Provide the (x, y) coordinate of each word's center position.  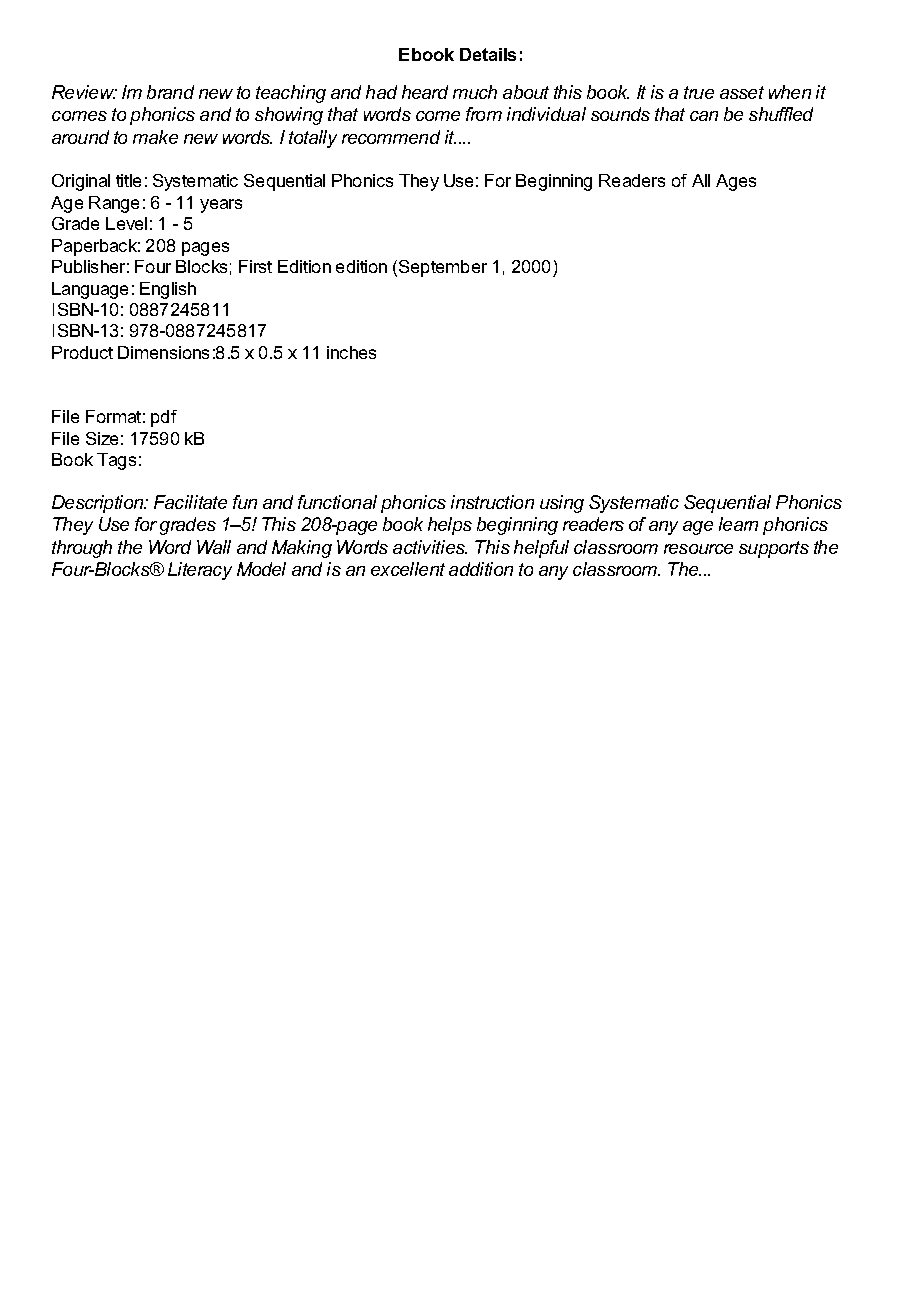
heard (425, 92)
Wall (214, 547)
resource (698, 549)
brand (170, 92)
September (443, 268)
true (699, 92)
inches (351, 352)
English (168, 290)
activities (430, 547)
